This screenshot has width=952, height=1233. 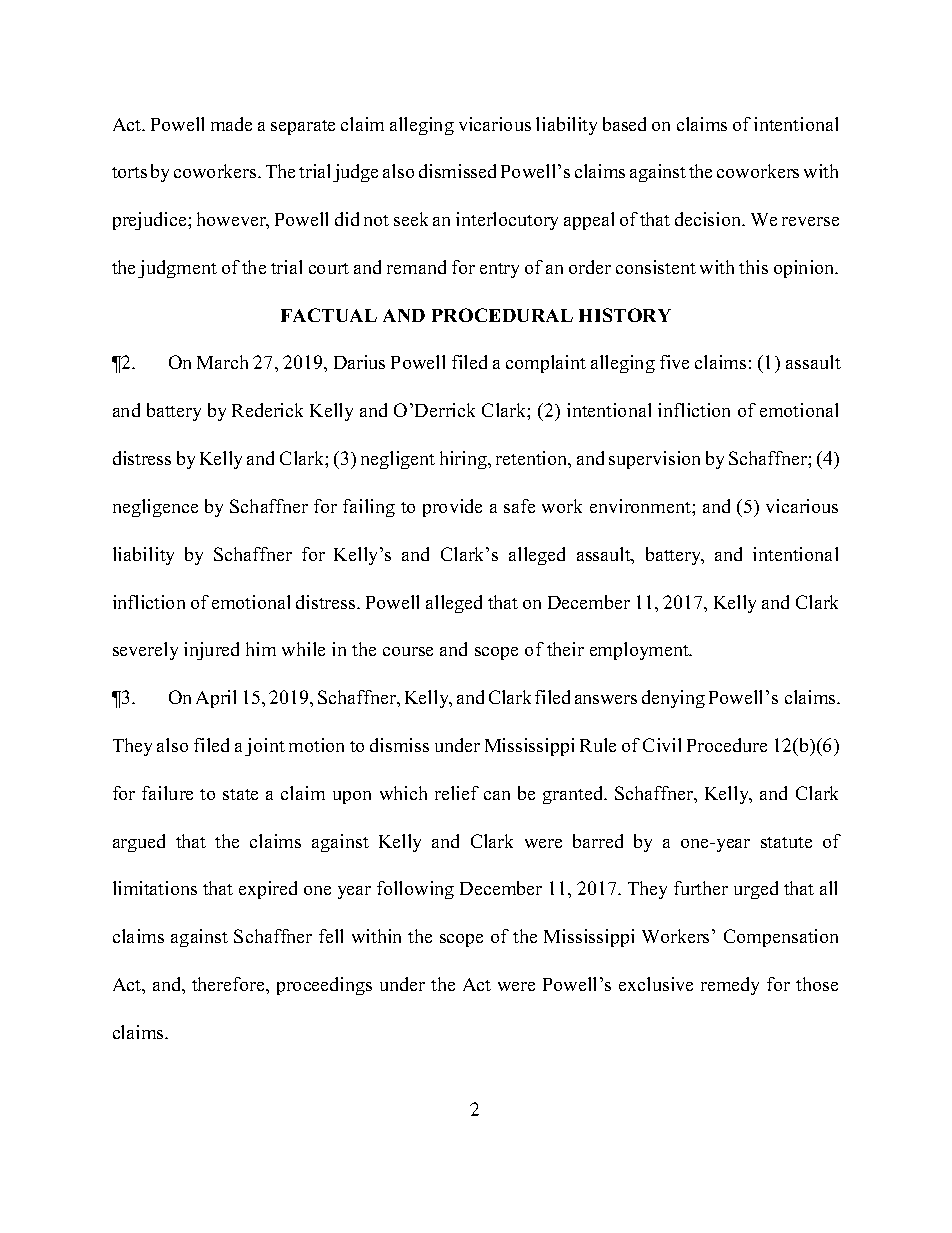 What do you see at coordinates (240, 794) in the screenshot?
I see `state` at bounding box center [240, 794].
